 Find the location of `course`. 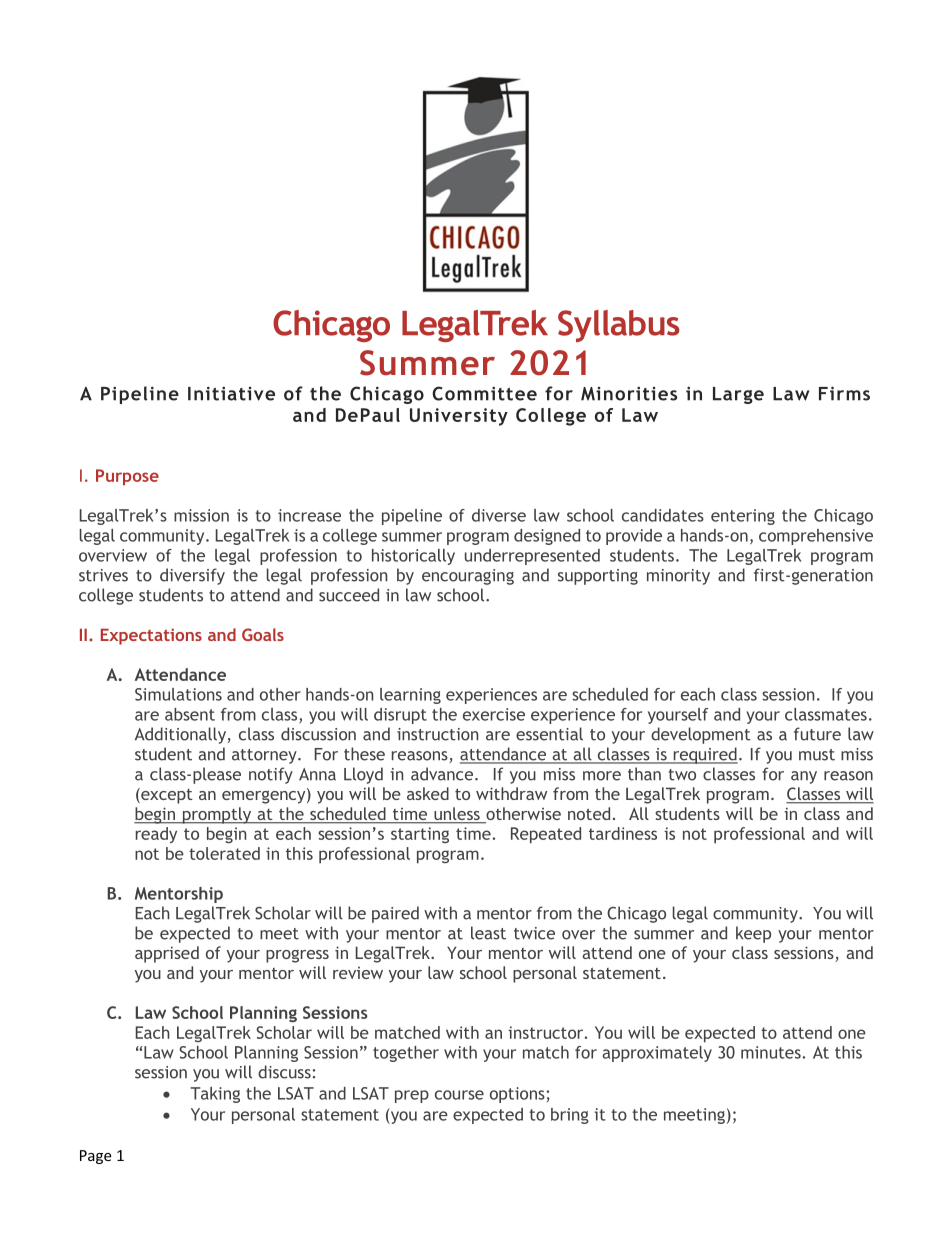

course is located at coordinates (459, 1095).
